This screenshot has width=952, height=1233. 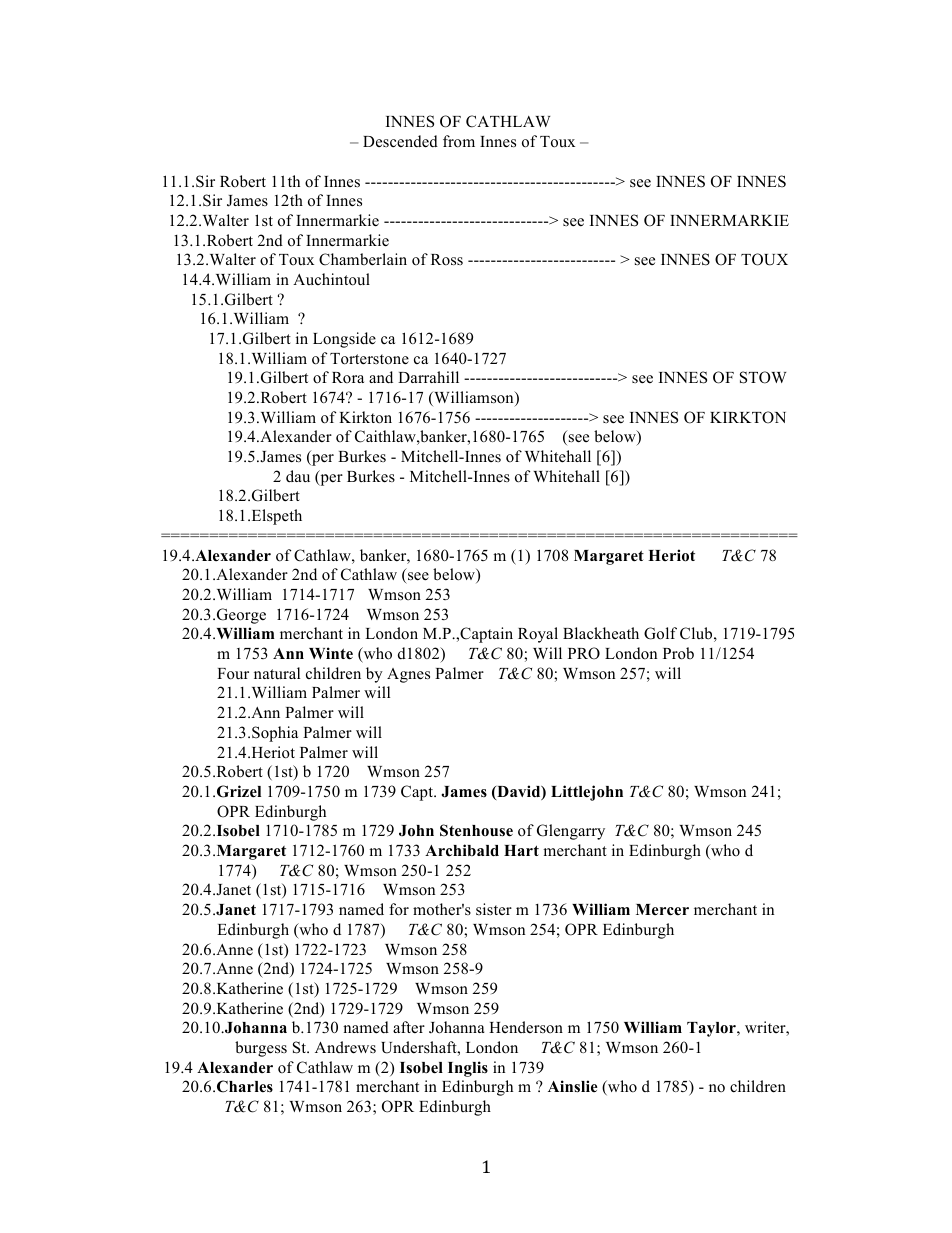 What do you see at coordinates (763, 377) in the screenshot?
I see `STOW` at bounding box center [763, 377].
